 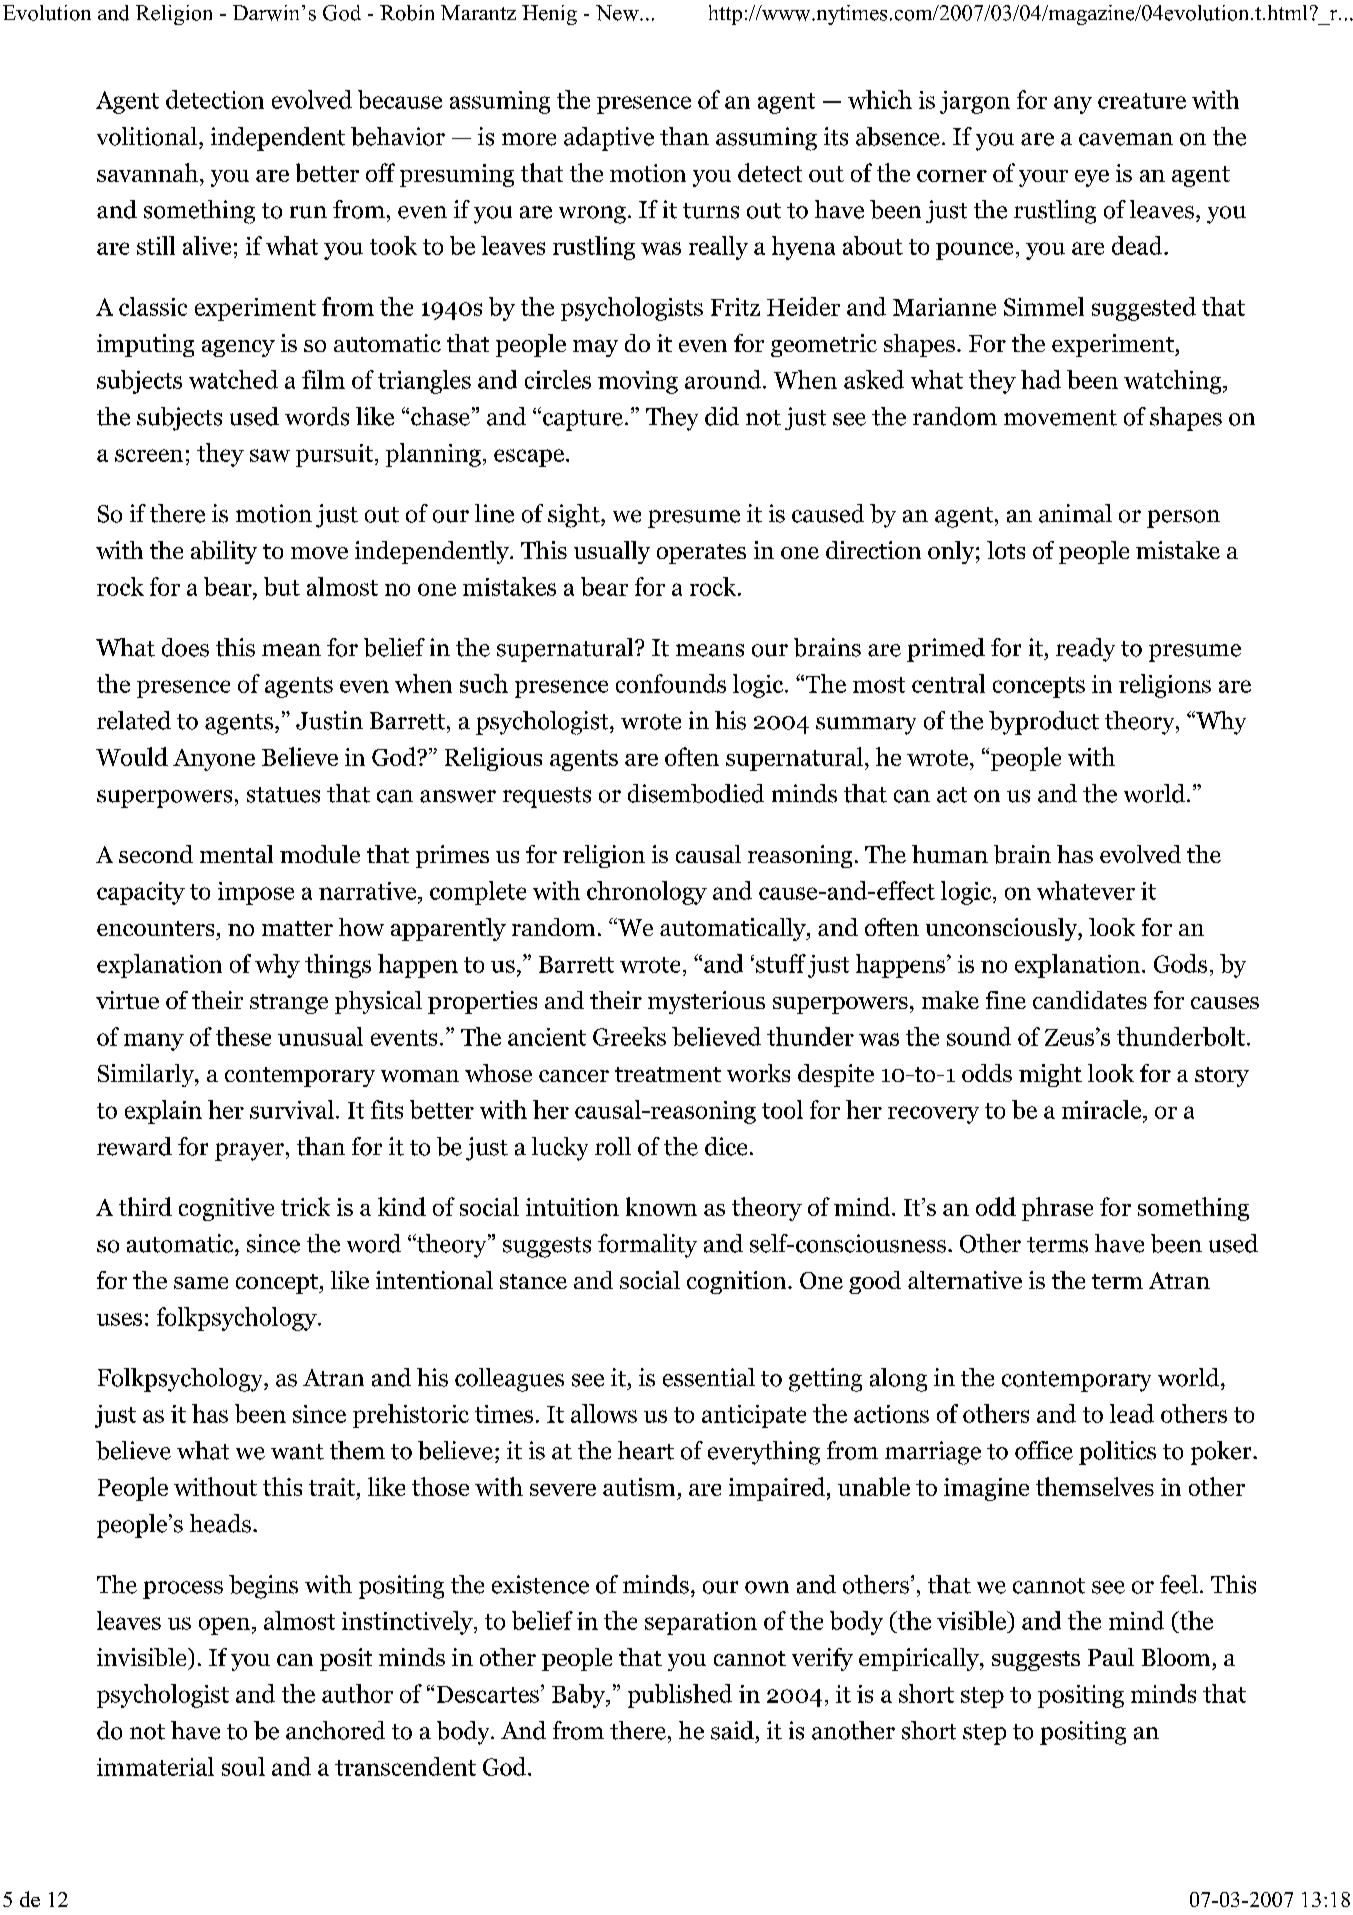 I want to click on soul, so click(x=243, y=1766).
